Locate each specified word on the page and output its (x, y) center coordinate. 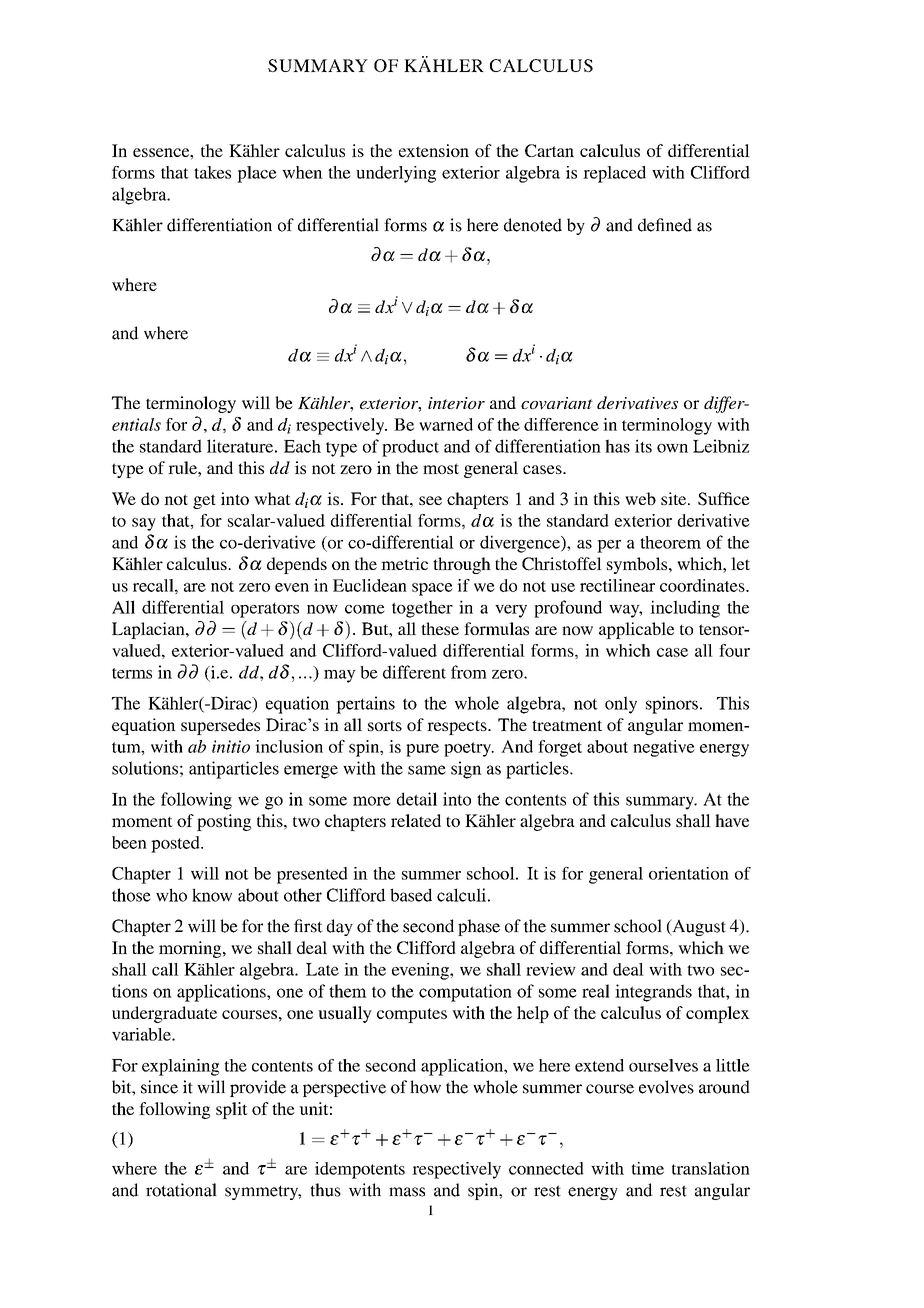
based (411, 895)
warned (446, 424)
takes (212, 172)
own (672, 448)
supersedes (220, 726)
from (469, 672)
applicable (636, 630)
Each (302, 446)
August (698, 927)
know (212, 895)
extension (434, 150)
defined (665, 225)
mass (407, 1192)
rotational (181, 1190)
